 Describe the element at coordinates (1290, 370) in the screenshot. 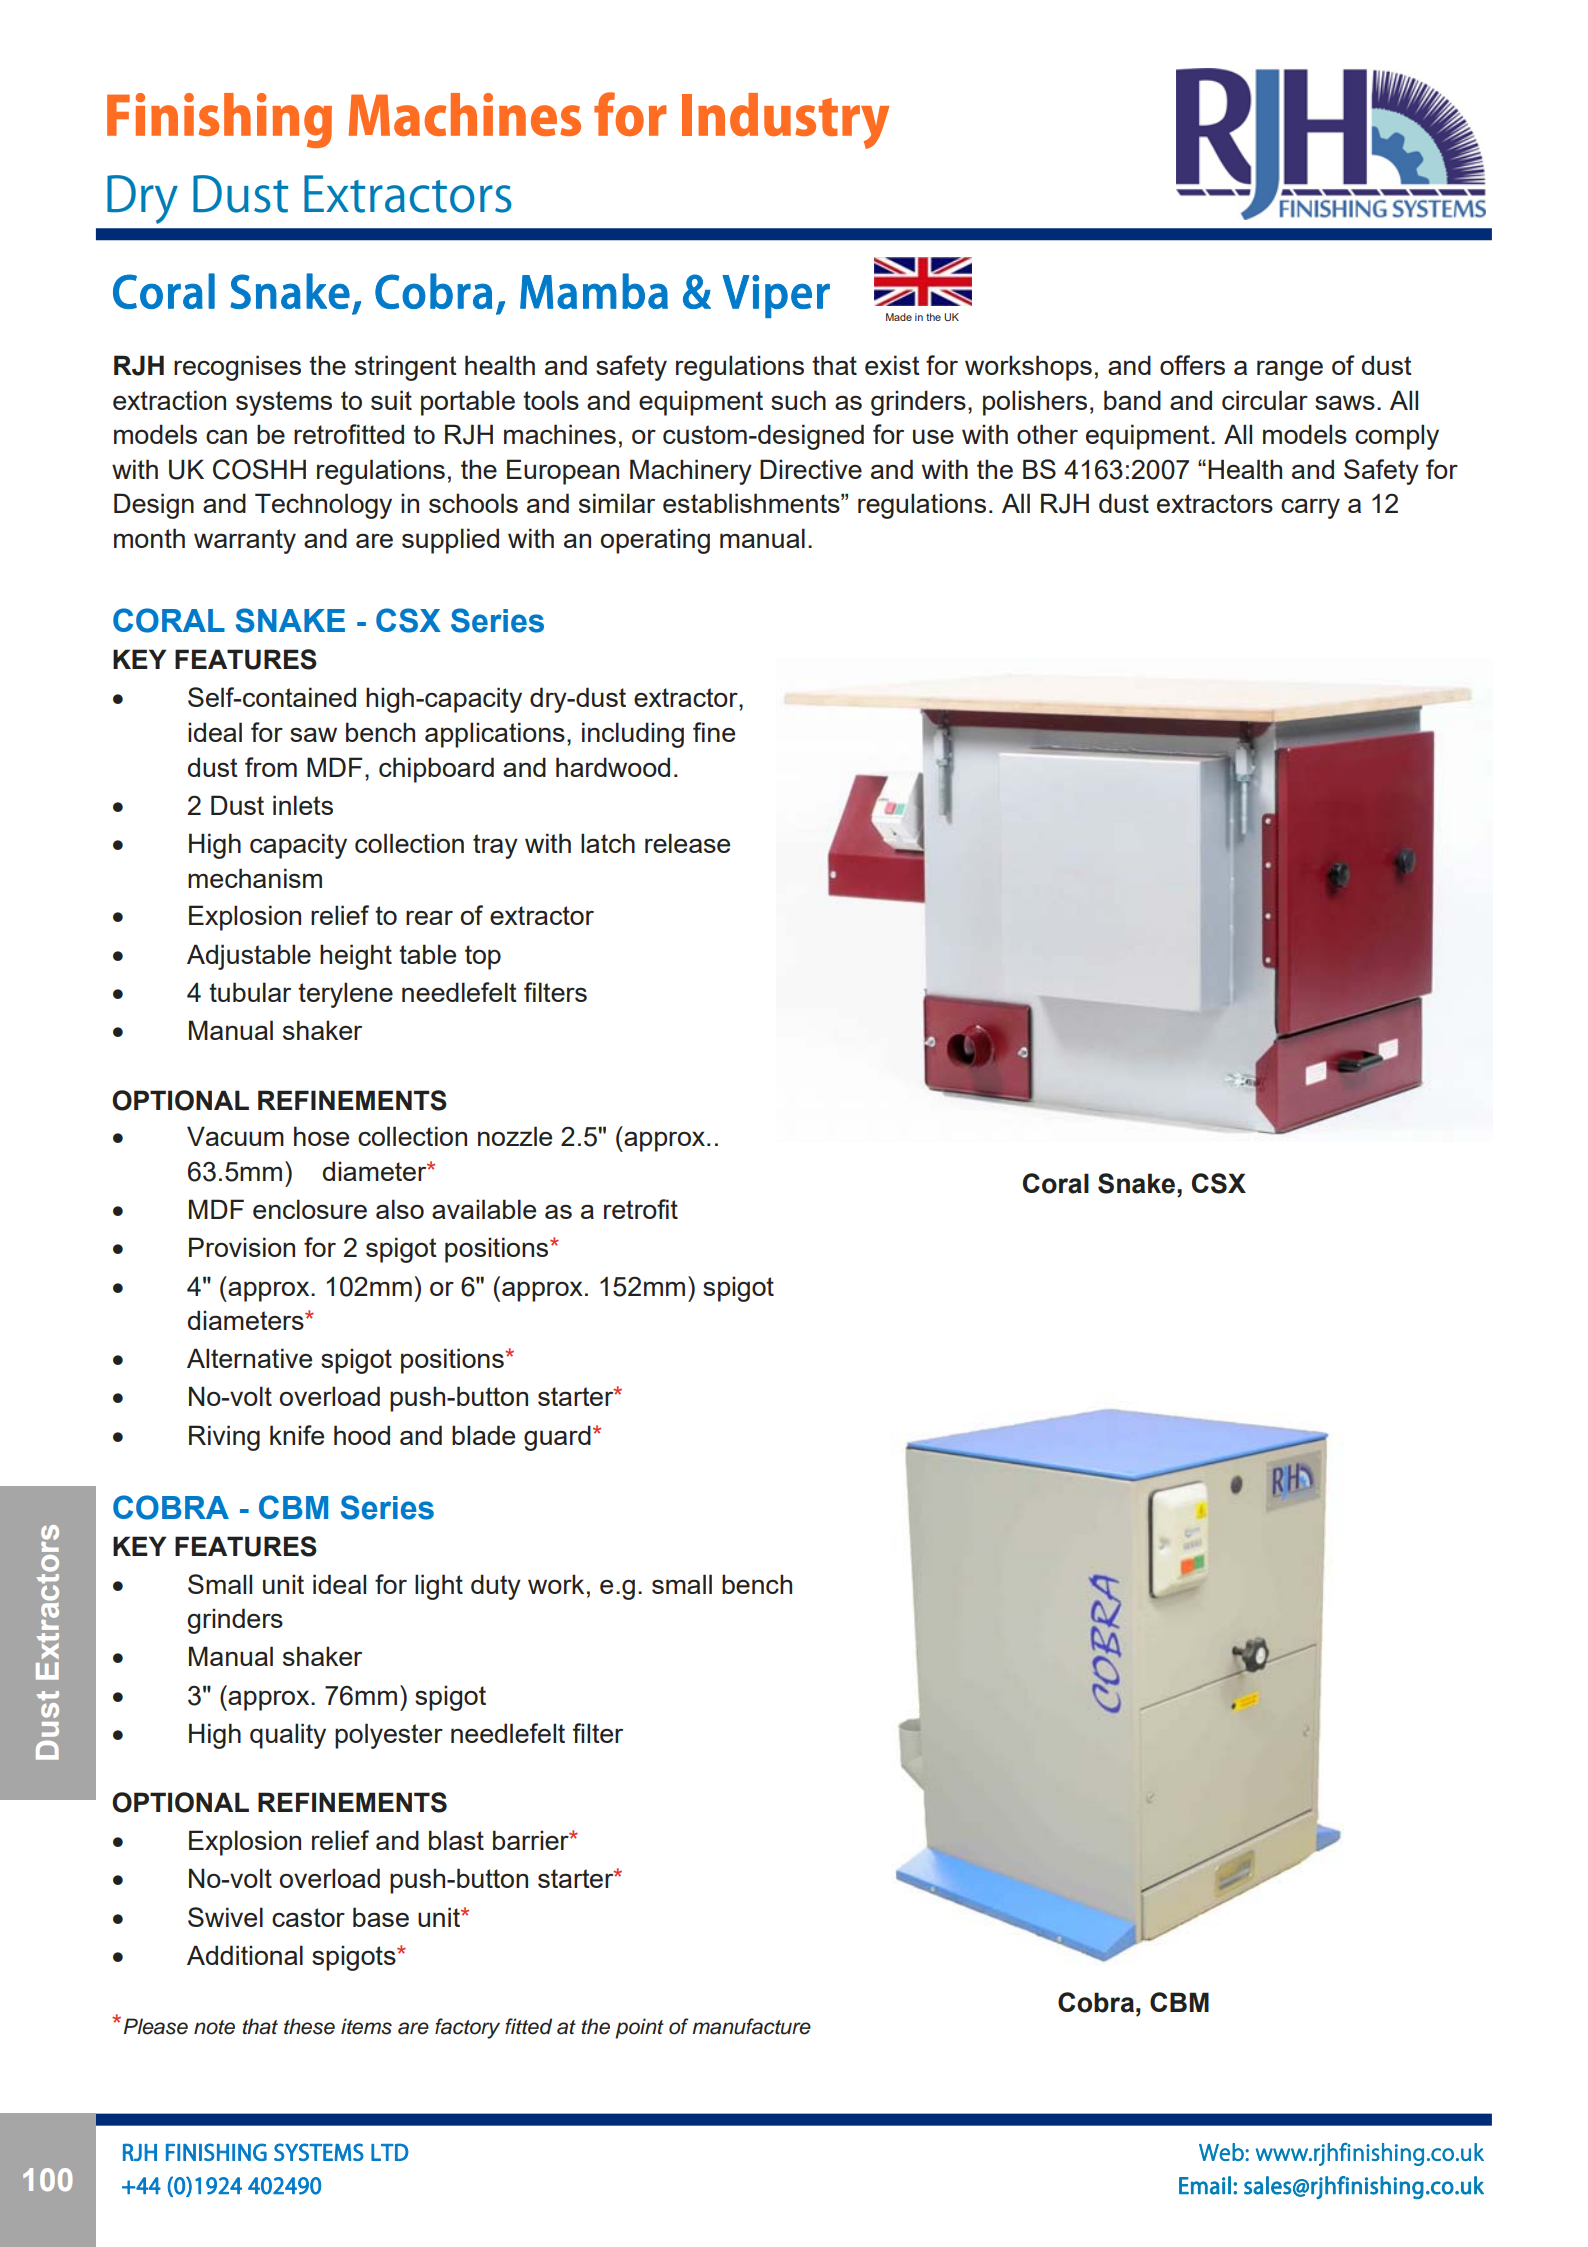

I see `range` at that location.
